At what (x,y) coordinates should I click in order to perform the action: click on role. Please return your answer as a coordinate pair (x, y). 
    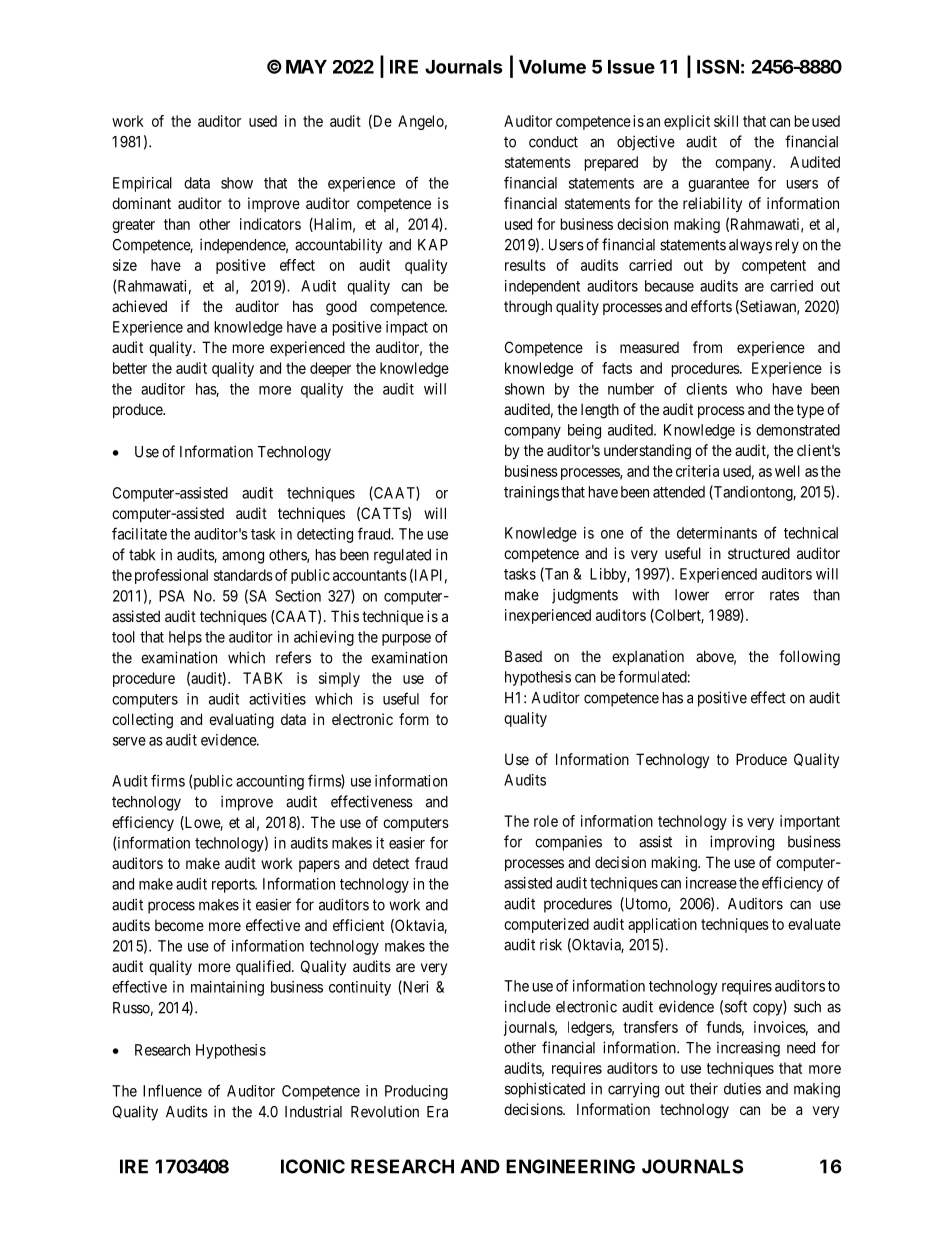
    Looking at the image, I should click on (546, 821).
